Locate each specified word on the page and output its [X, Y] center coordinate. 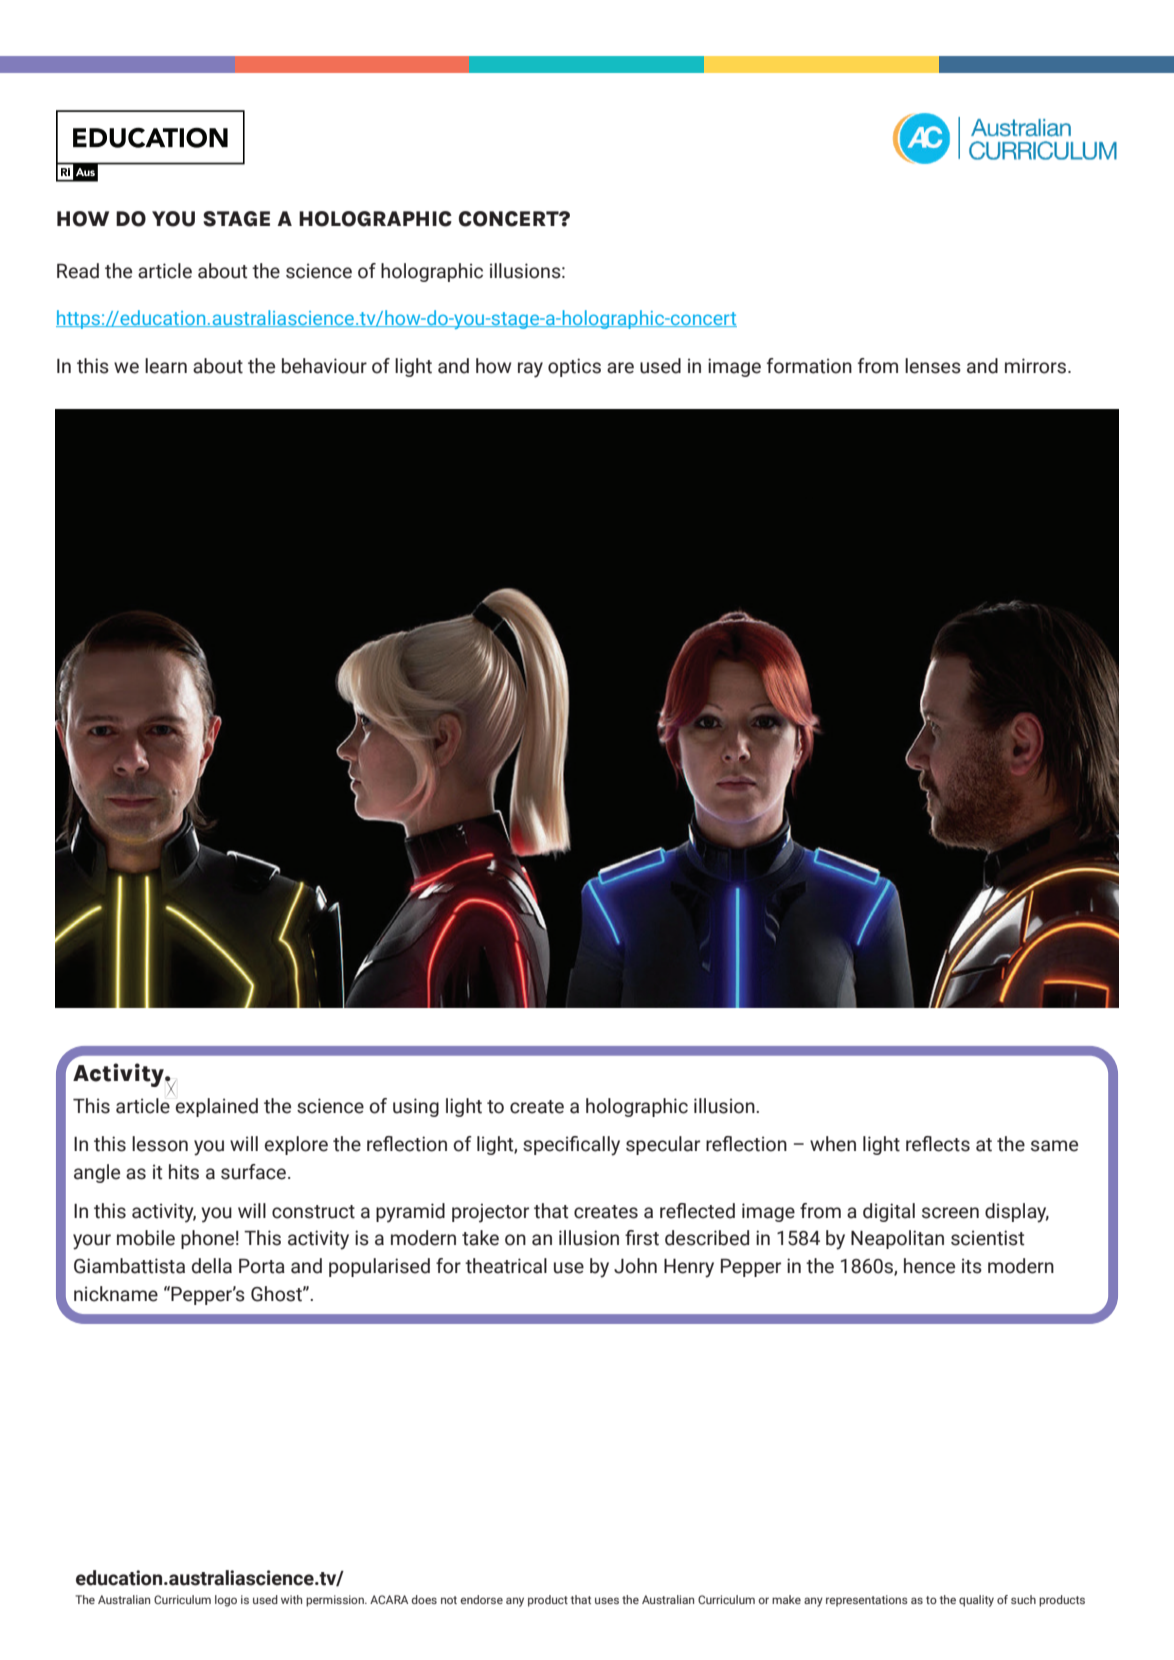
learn [166, 366]
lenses [933, 366]
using [416, 1107]
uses [607, 1600]
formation [809, 366]
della [212, 1266]
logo [226, 1601]
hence [929, 1266]
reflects [938, 1144]
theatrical [506, 1266]
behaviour [324, 366]
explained [217, 1107]
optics [574, 367]
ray [530, 370]
